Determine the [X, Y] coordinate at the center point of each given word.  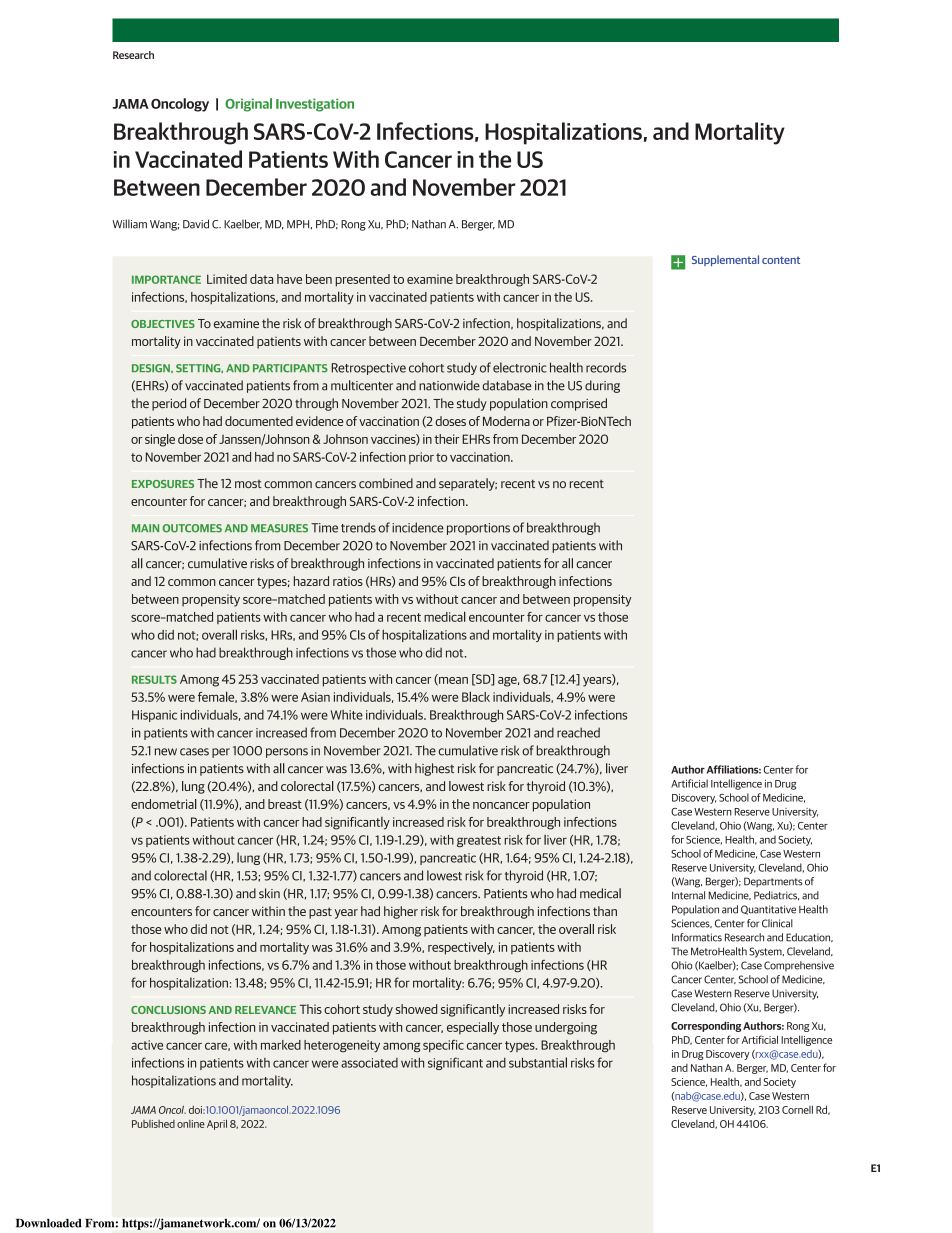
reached [578, 732]
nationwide [449, 385]
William [129, 224]
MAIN [145, 528]
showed [416, 1009]
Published [153, 1124]
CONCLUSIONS [168, 1010]
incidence [418, 527]
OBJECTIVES [163, 324]
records [606, 367]
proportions [478, 529]
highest [434, 769]
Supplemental [725, 260]
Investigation [315, 105]
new [166, 752]
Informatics [697, 937]
